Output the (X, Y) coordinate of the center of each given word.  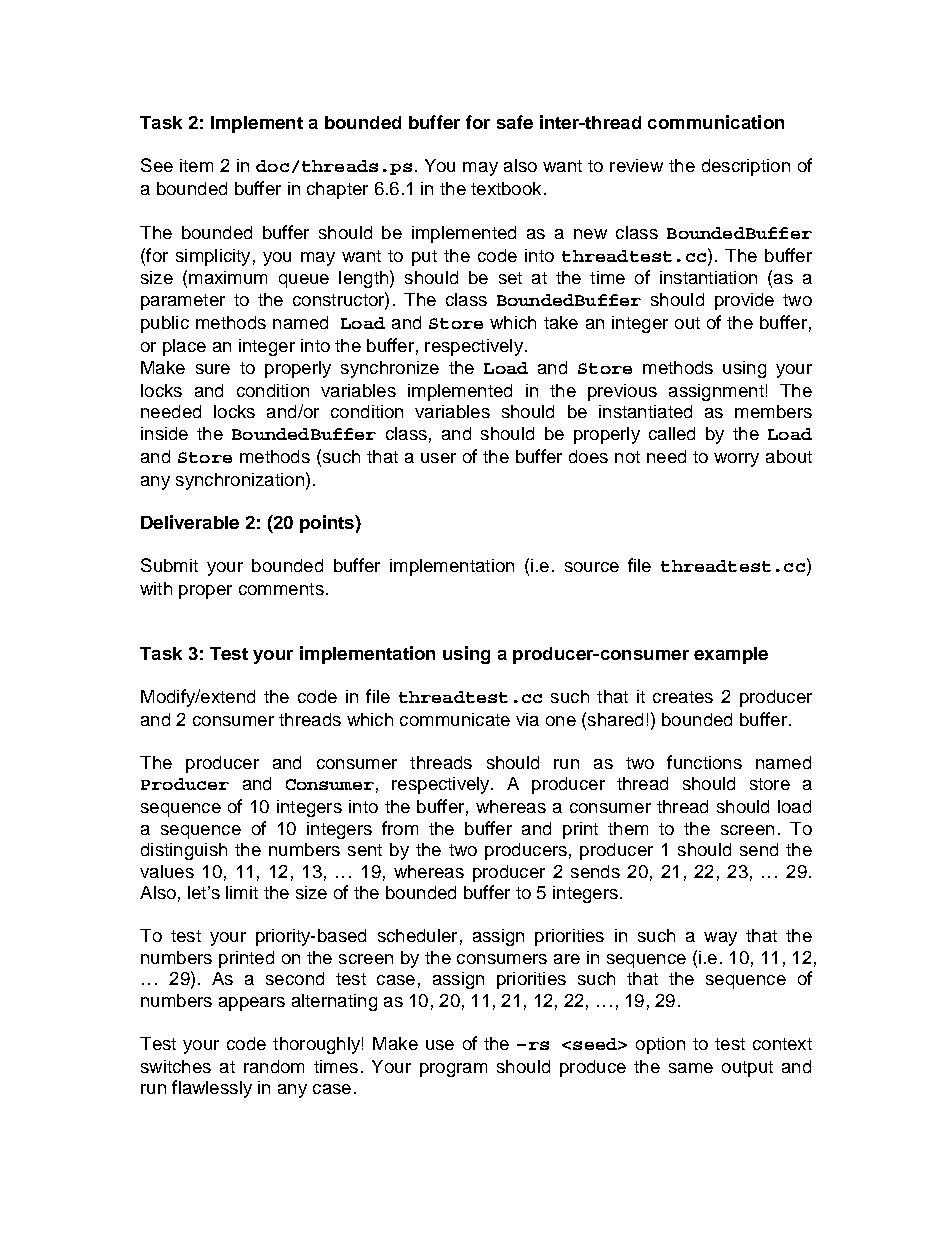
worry (736, 460)
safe (515, 122)
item (196, 165)
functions (704, 762)
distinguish (184, 851)
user (438, 458)
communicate (455, 719)
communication (716, 122)
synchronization (240, 481)
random (274, 1066)
